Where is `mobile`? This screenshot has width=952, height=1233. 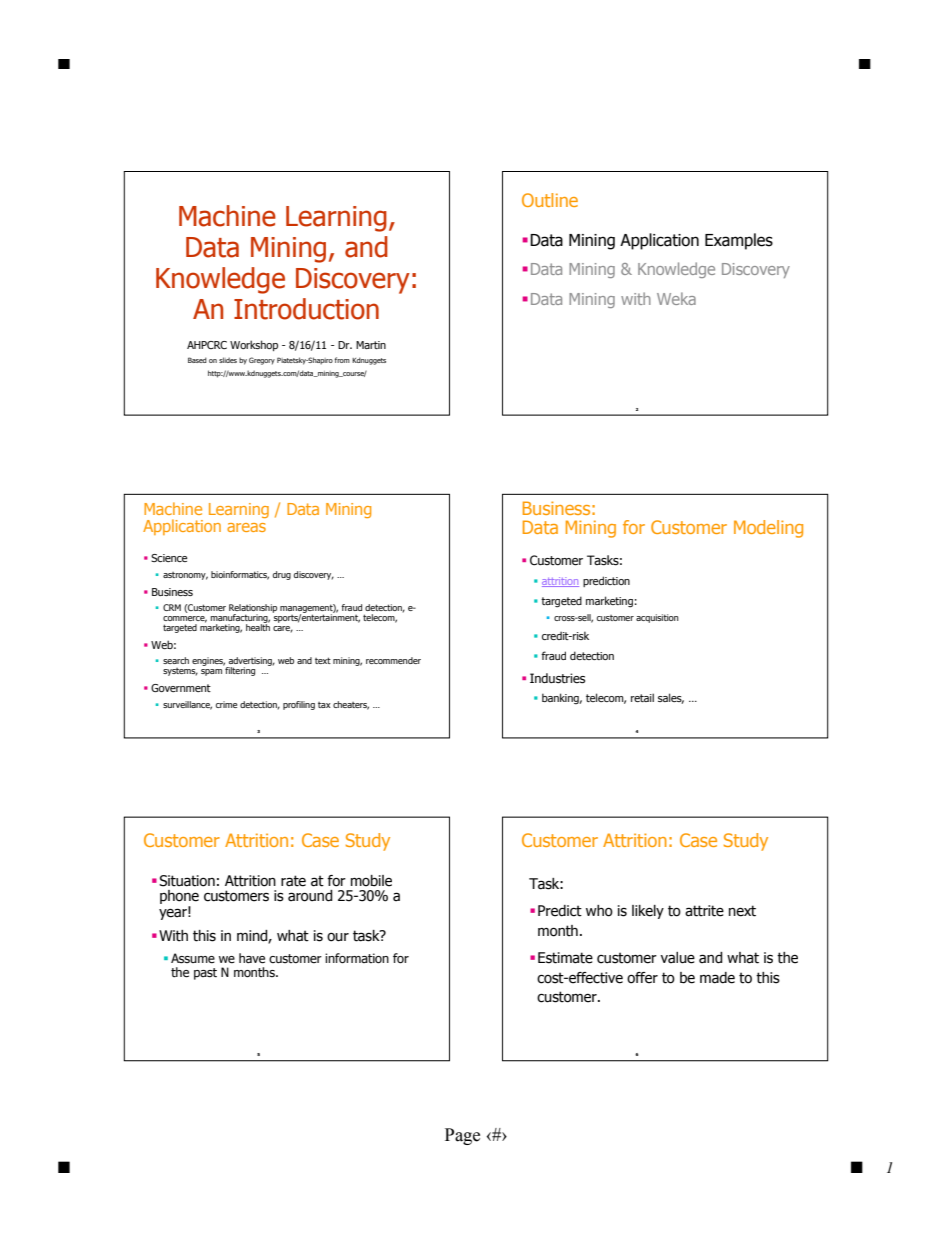
mobile is located at coordinates (371, 881).
